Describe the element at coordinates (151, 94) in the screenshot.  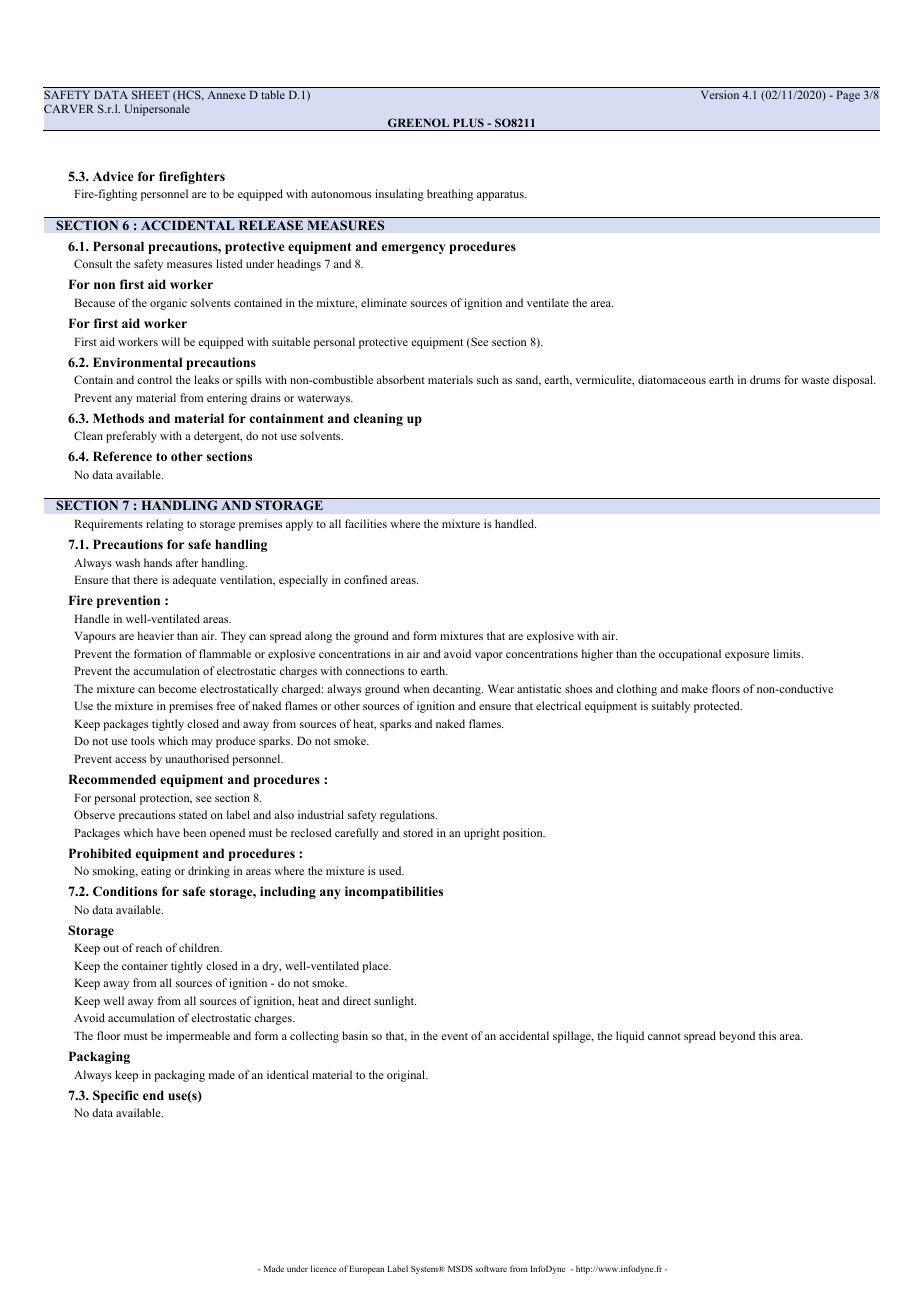
I see `SHEET` at that location.
